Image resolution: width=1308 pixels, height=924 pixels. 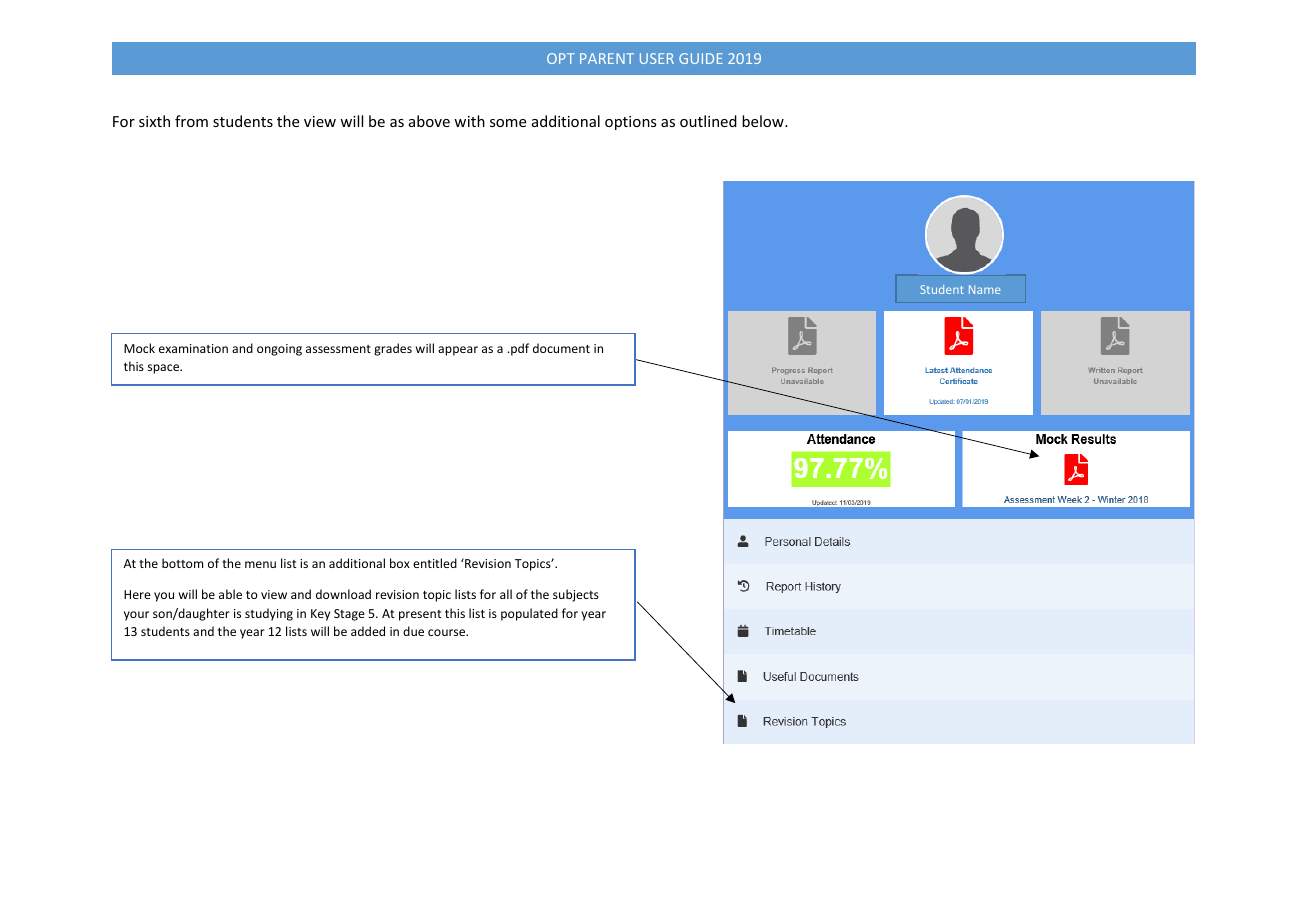 What do you see at coordinates (576, 595) in the image?
I see `subjects` at bounding box center [576, 595].
